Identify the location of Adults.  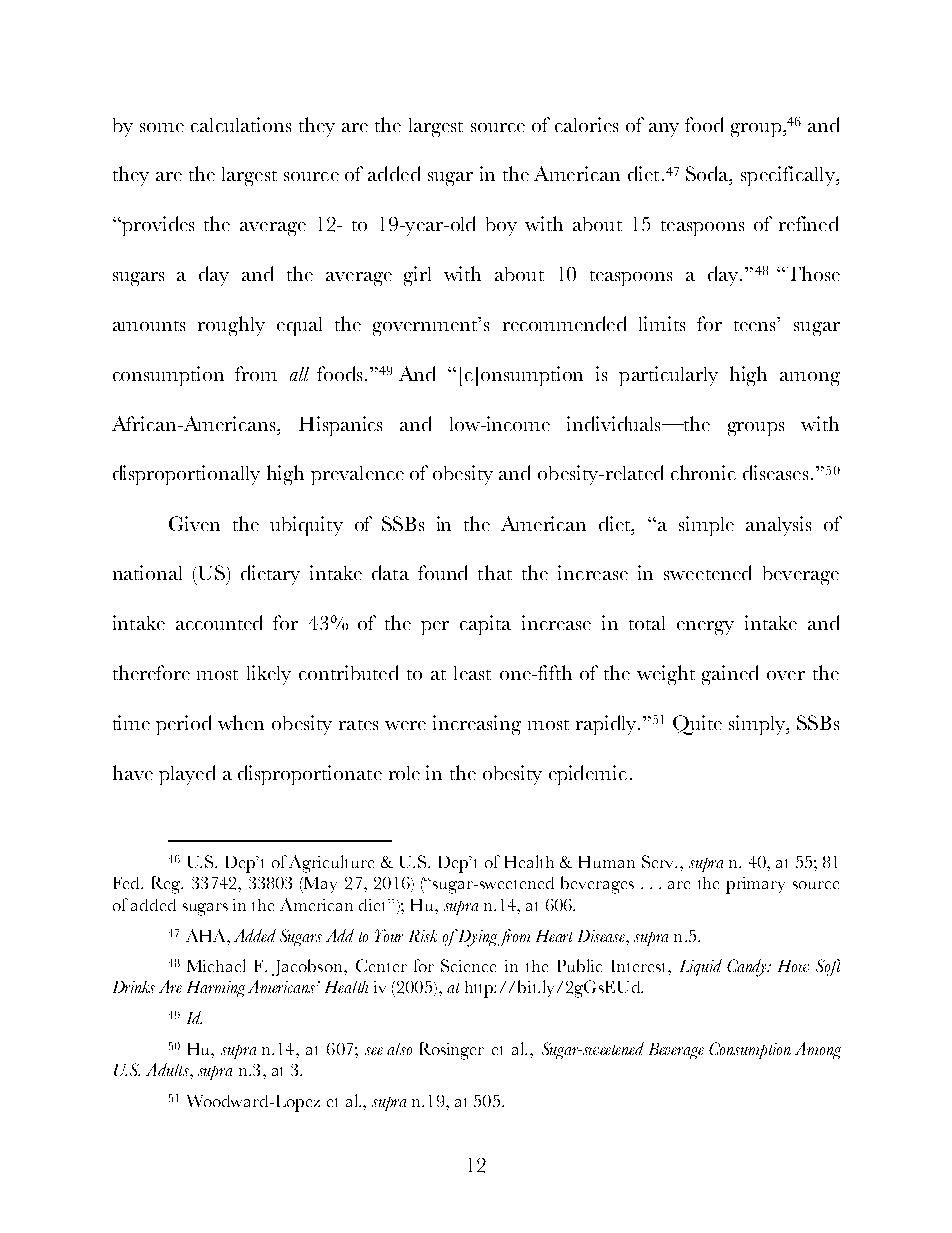
(168, 1069).
